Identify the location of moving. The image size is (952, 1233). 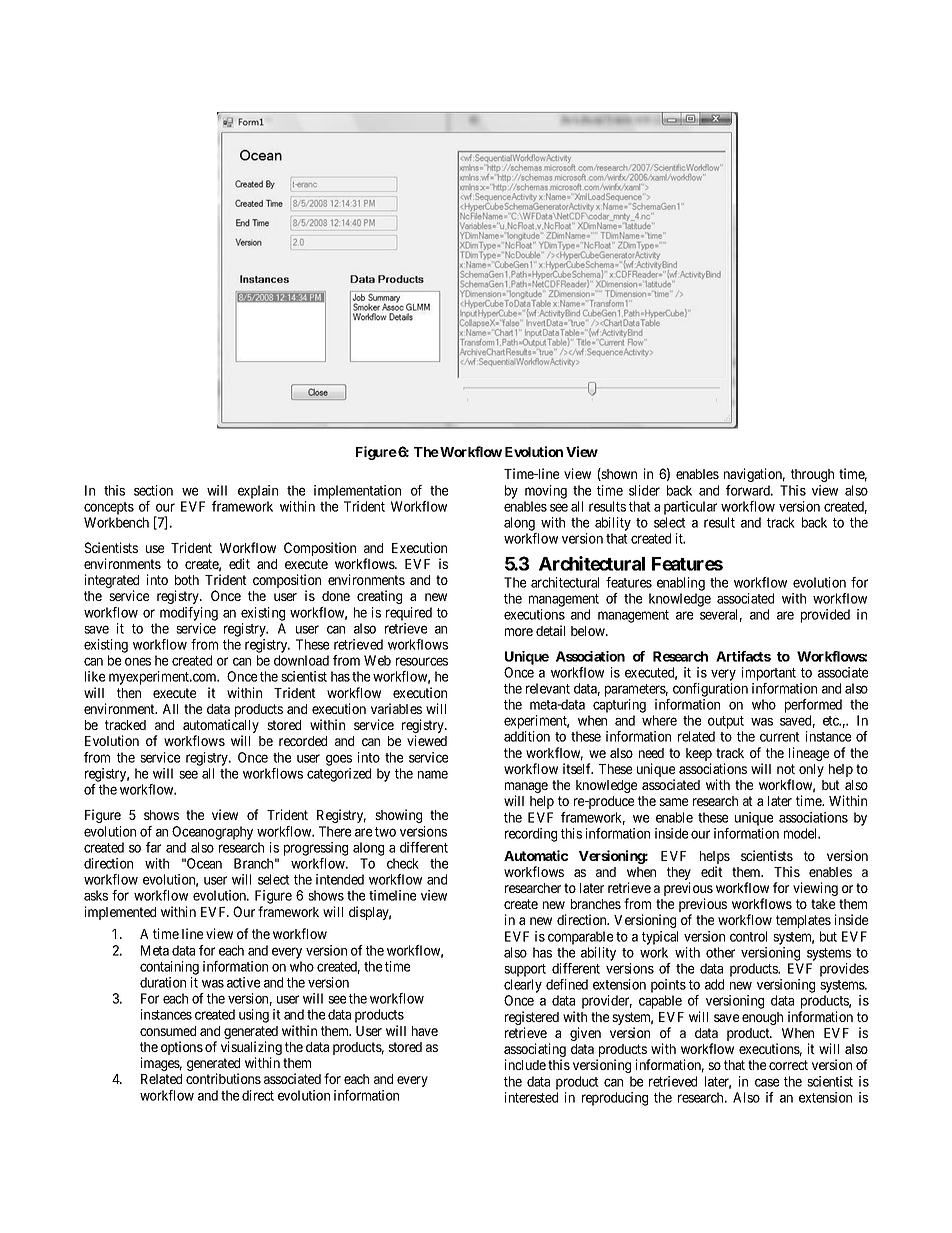
(546, 492).
